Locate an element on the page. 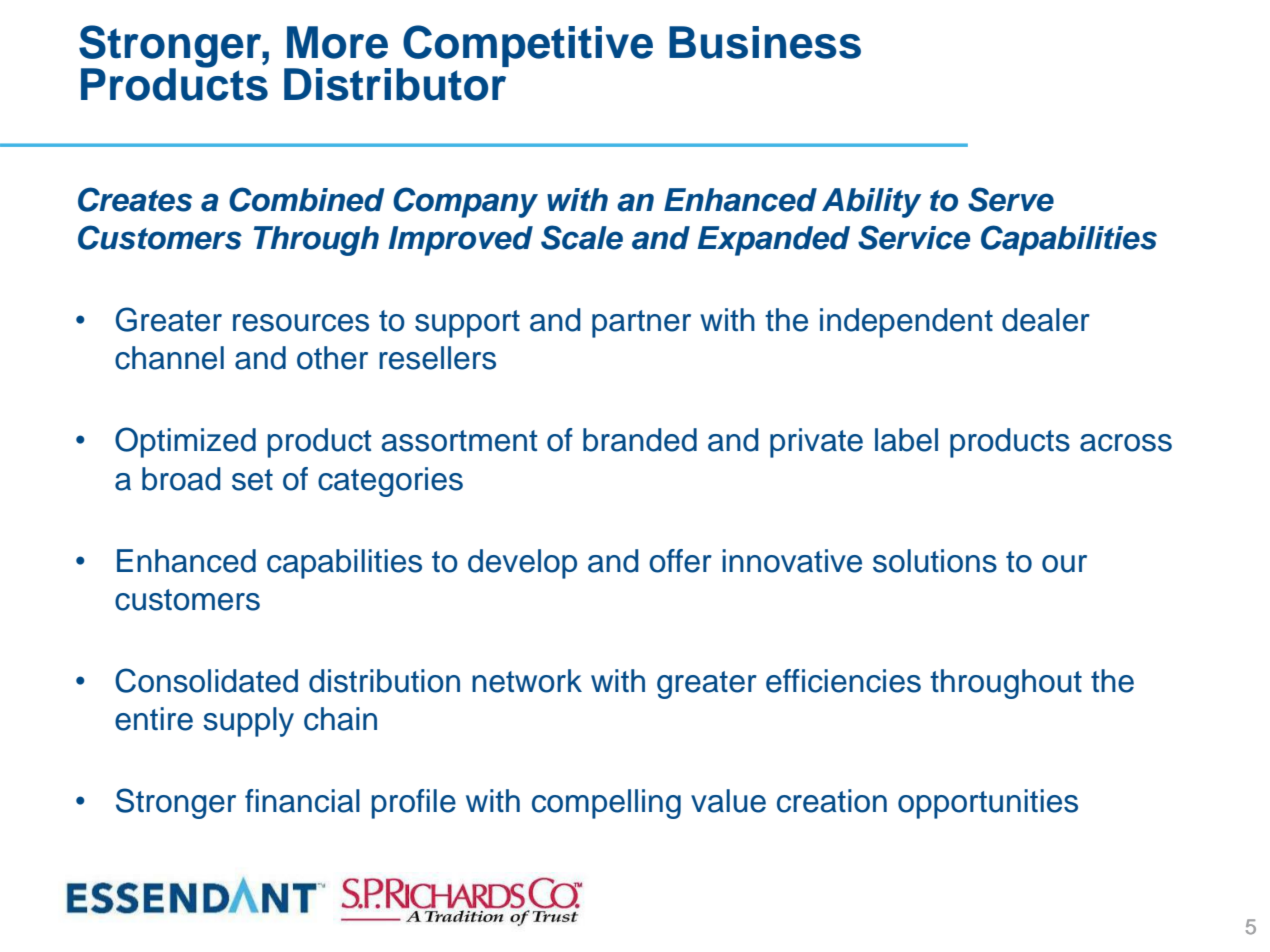  financial is located at coordinates (302, 801).
